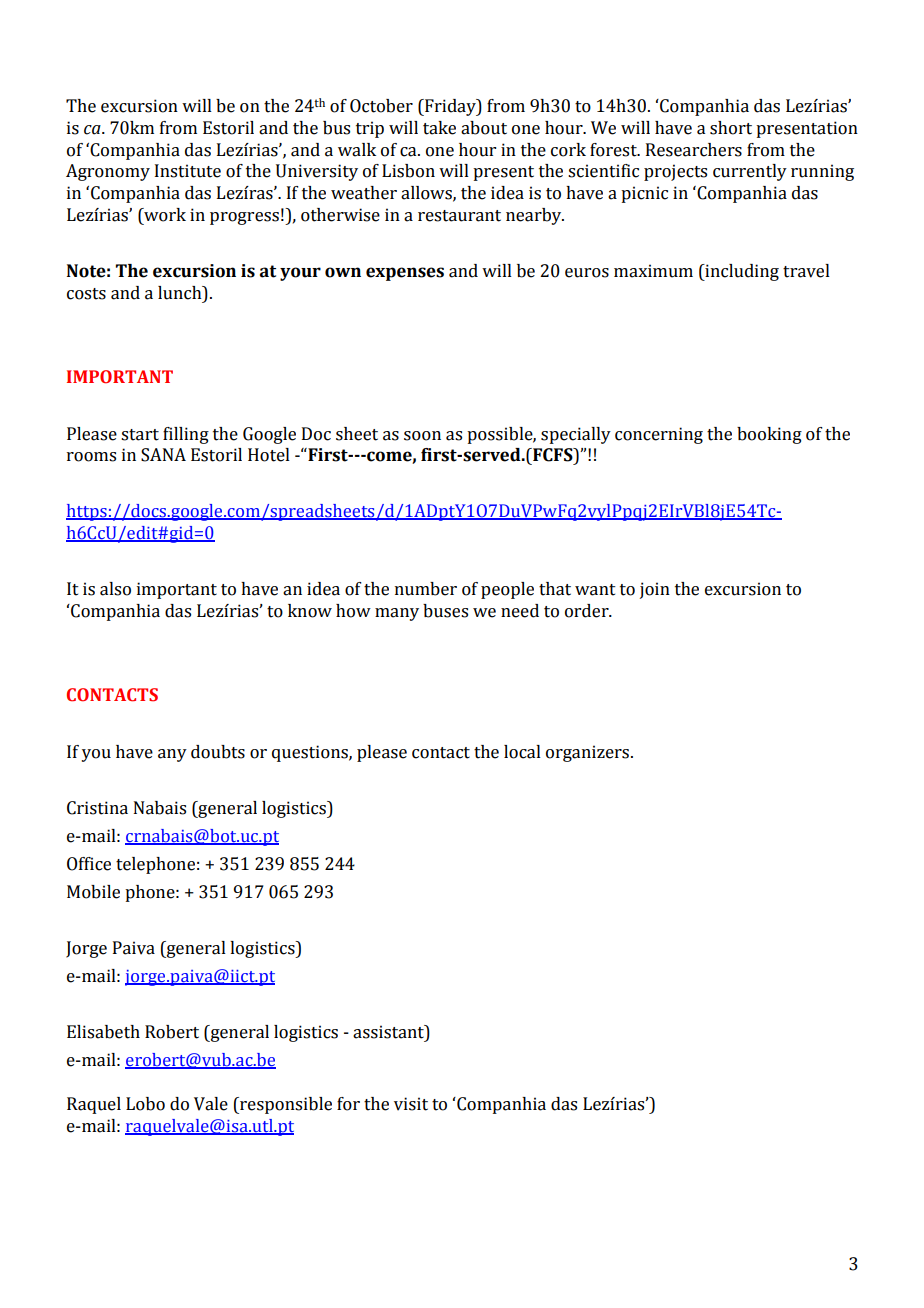  I want to click on Cristina, so click(97, 808).
